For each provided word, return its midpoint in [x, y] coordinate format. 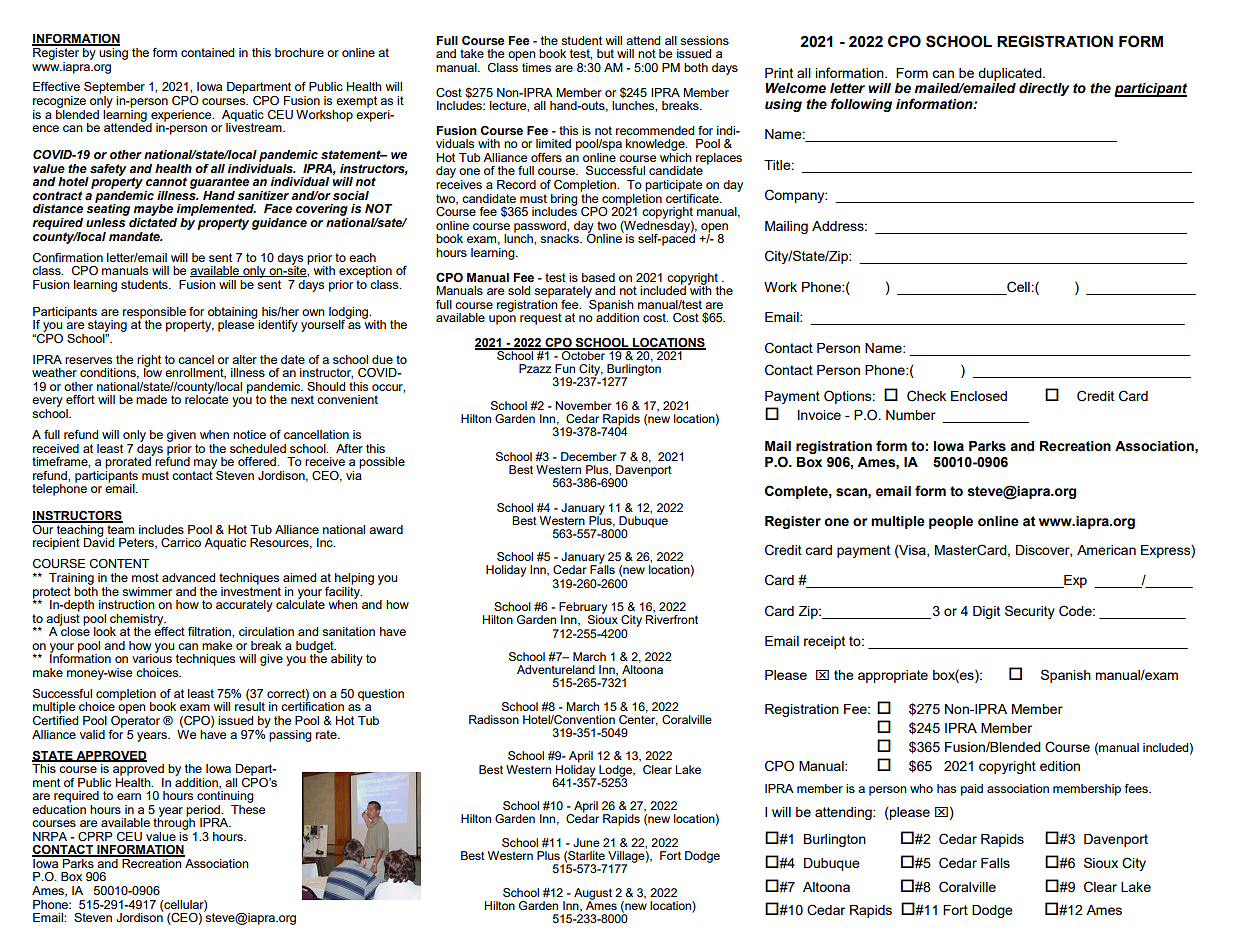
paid [972, 790]
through [174, 823]
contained [207, 52]
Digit [986, 612]
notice [249, 434]
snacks [560, 238]
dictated [152, 221]
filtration [210, 631]
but [605, 53]
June [586, 842]
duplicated [1011, 74]
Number [911, 415]
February [583, 609]
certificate [693, 197]
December [589, 456]
